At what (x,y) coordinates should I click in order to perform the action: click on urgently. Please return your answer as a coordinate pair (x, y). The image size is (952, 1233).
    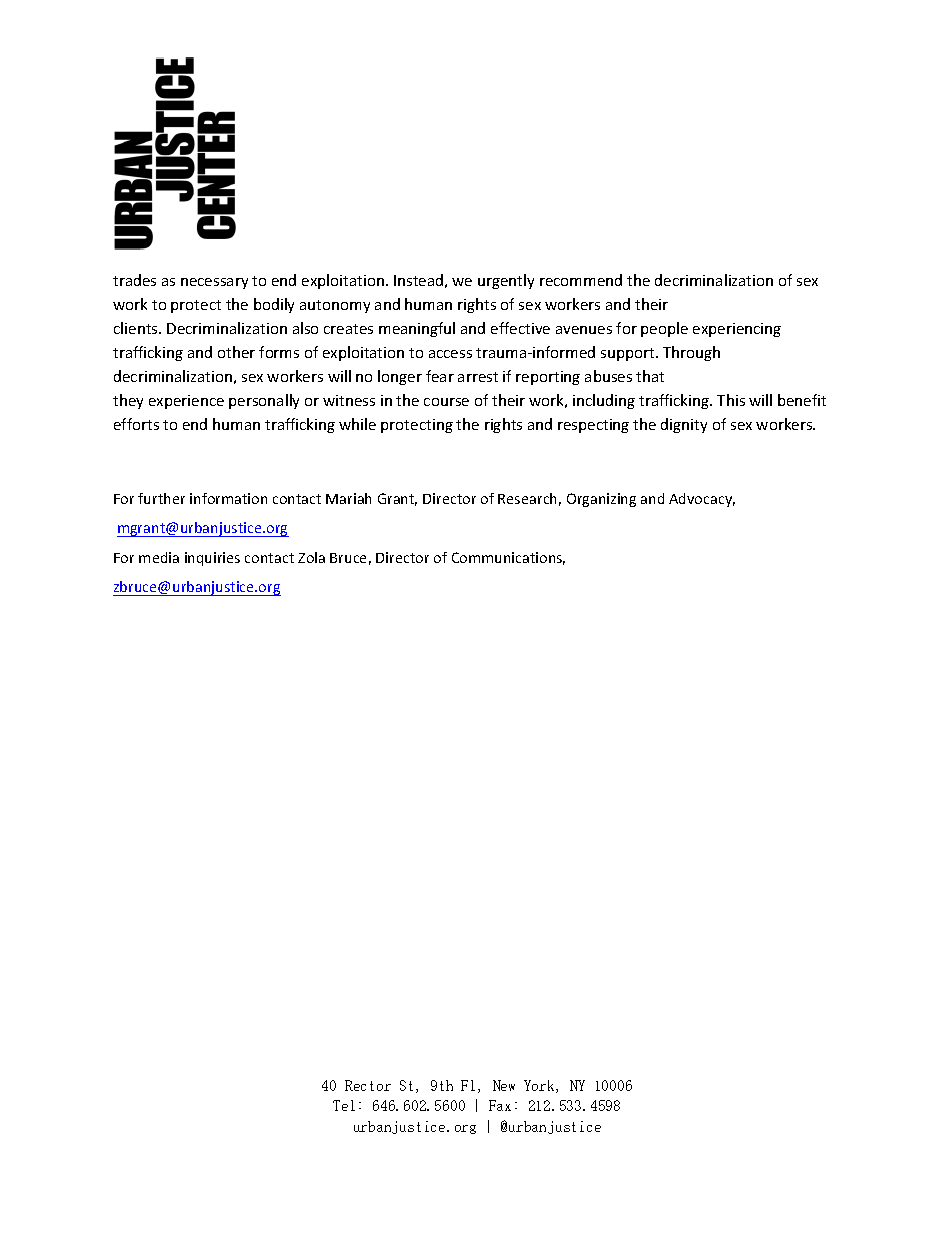
    Looking at the image, I should click on (506, 281).
